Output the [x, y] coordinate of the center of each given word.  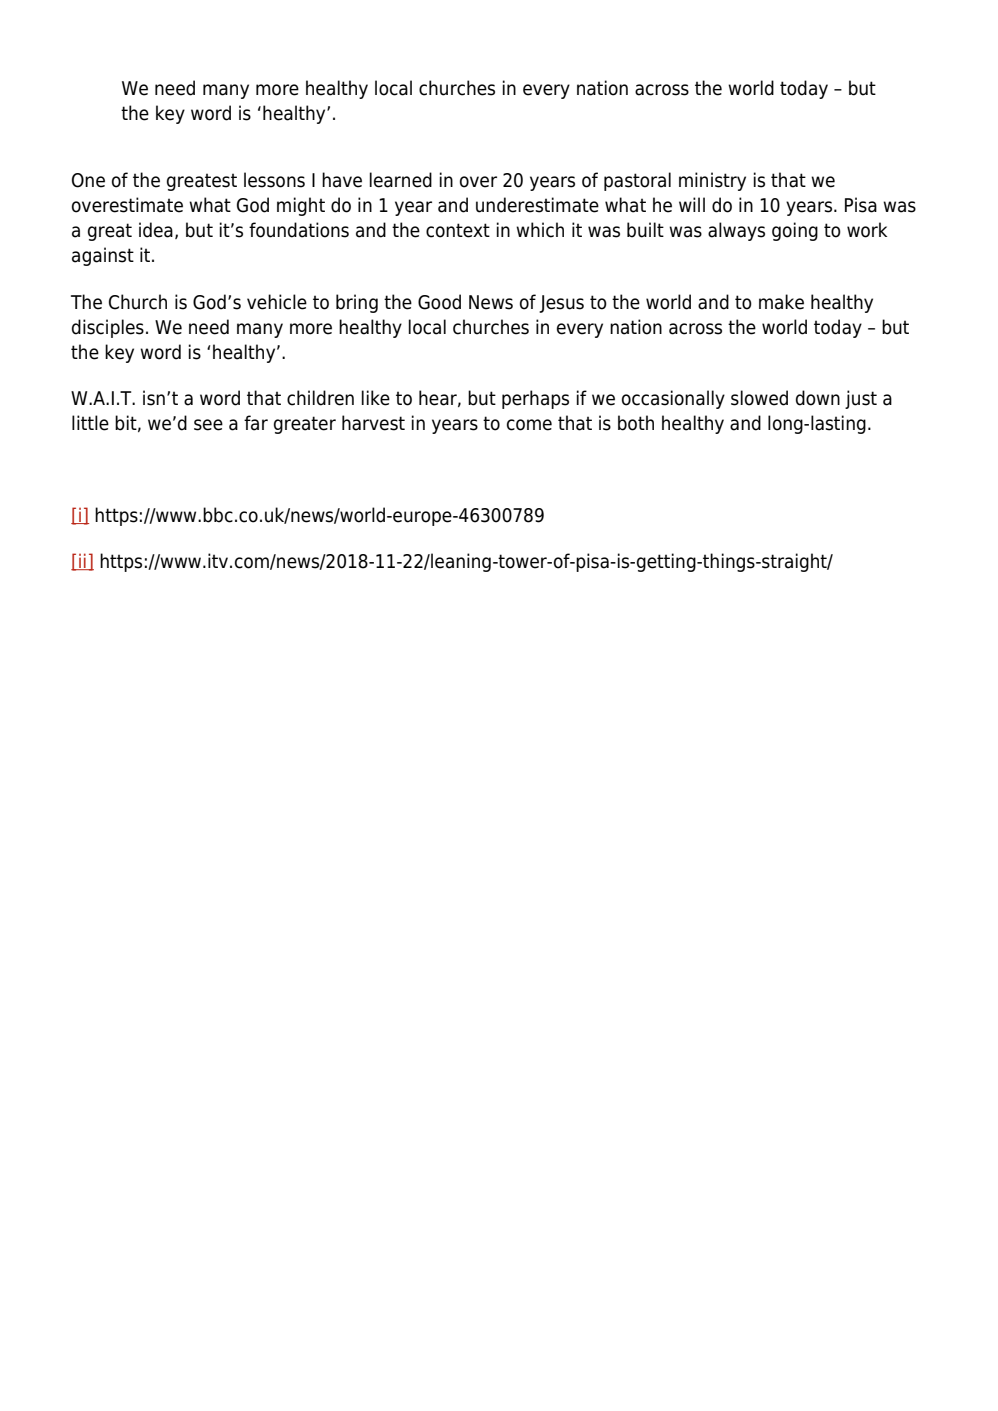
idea [156, 230]
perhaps [535, 399]
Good [439, 302]
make [781, 302]
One [88, 180]
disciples [108, 328]
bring [357, 303]
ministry [712, 181]
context [458, 230]
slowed [759, 398]
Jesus [561, 304]
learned [401, 180]
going [795, 231]
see [208, 425]
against [103, 256]
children [320, 398]
